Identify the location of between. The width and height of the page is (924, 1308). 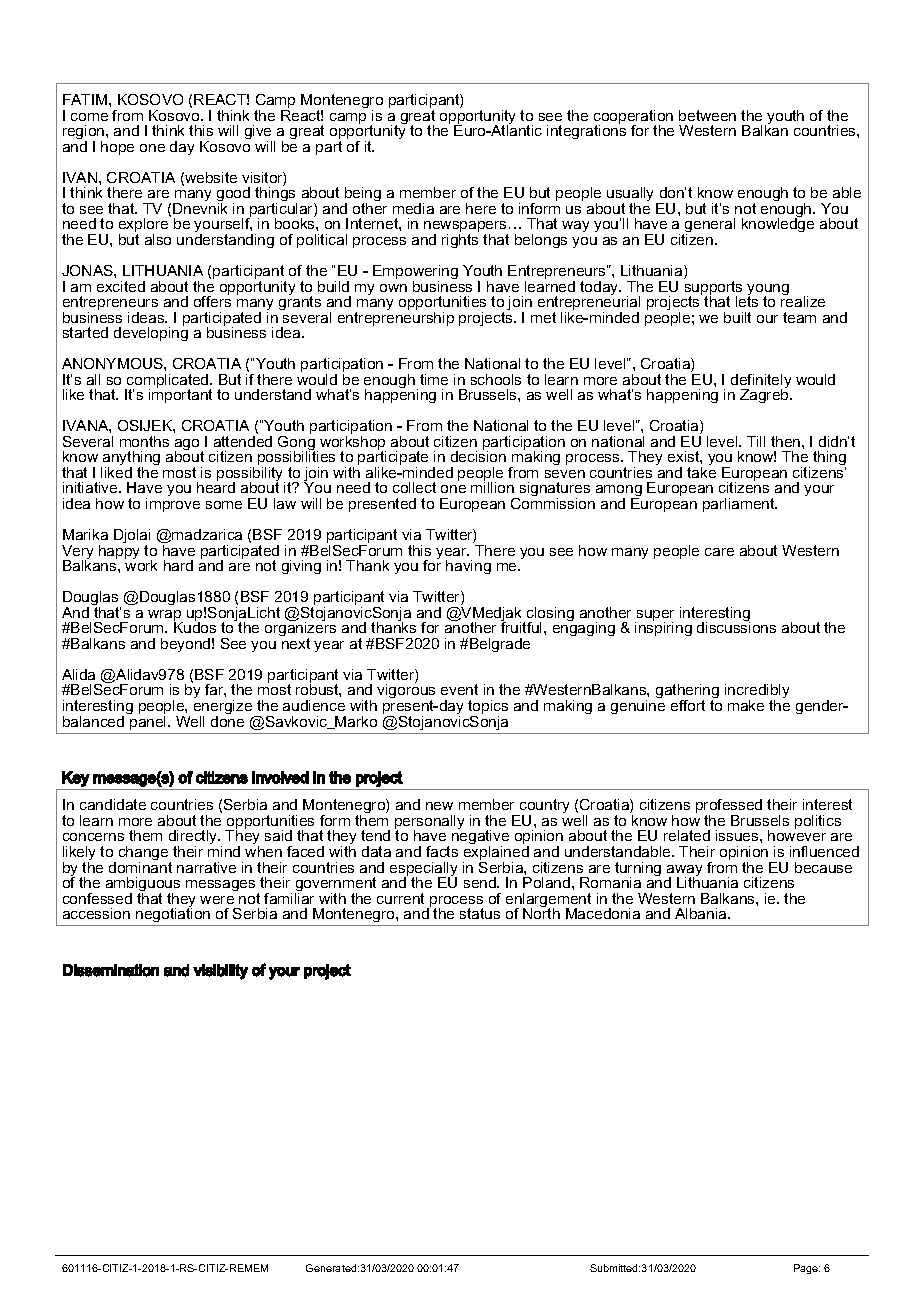
(707, 115).
